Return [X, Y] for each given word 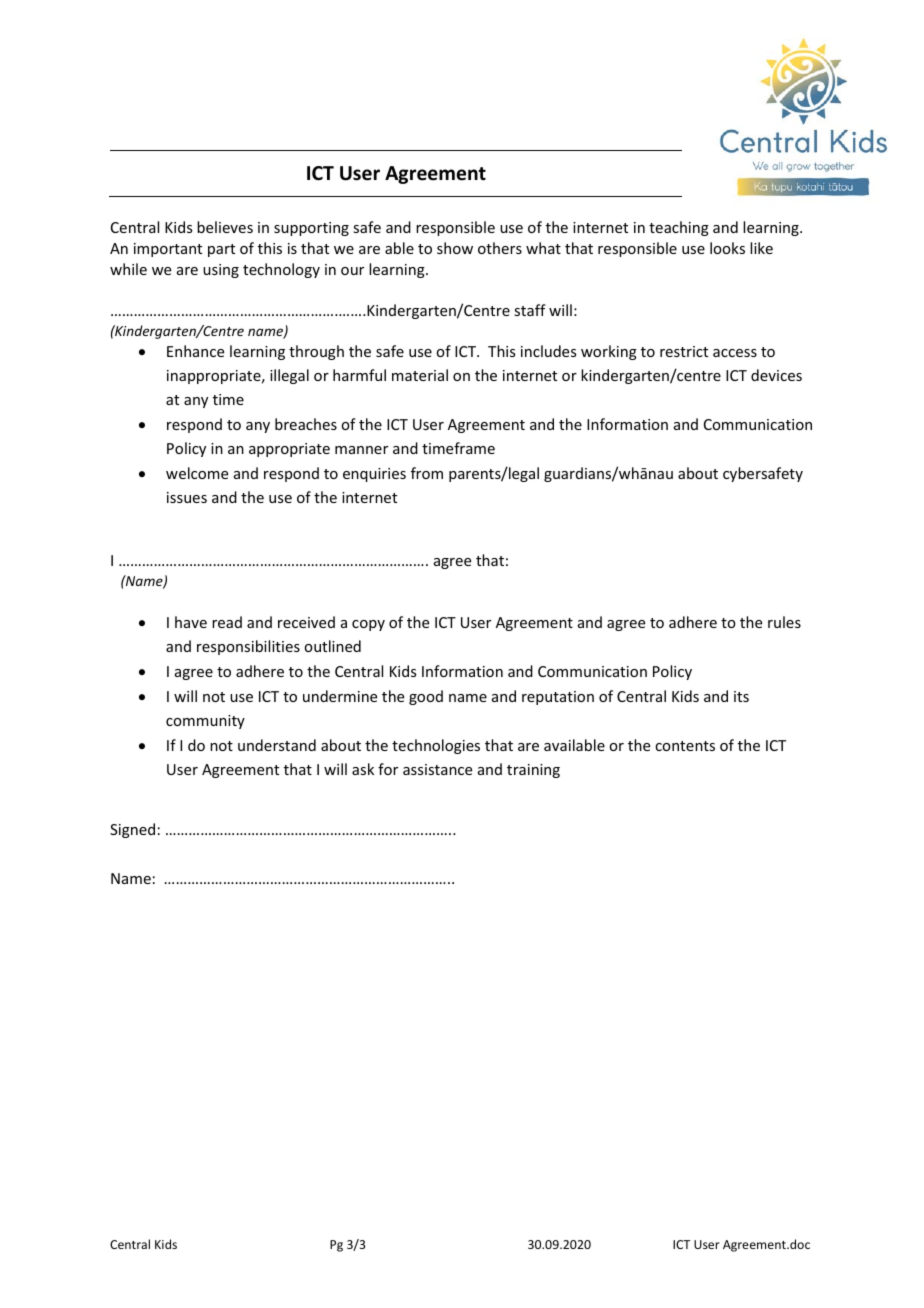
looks [727, 248]
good [426, 697]
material [420, 375]
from [427, 473]
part [221, 250]
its [741, 696]
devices [776, 375]
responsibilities [248, 647]
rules [784, 622]
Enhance [195, 351]
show [455, 248]
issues [187, 497]
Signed [132, 830]
